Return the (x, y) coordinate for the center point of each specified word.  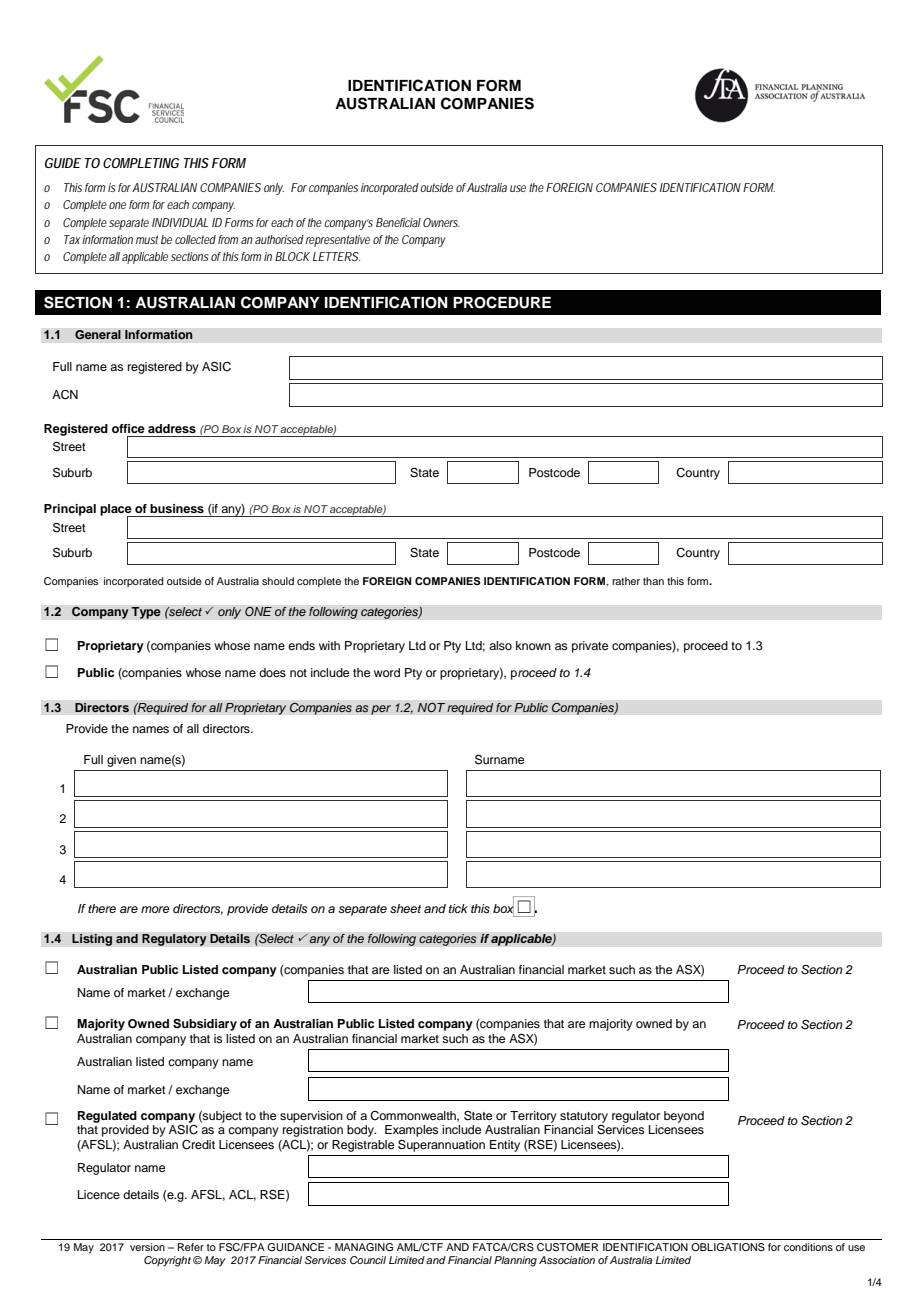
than (653, 581)
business (177, 508)
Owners (441, 222)
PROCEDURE (502, 302)
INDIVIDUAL (180, 222)
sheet (405, 908)
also (500, 645)
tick (458, 908)
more (155, 909)
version (147, 1247)
